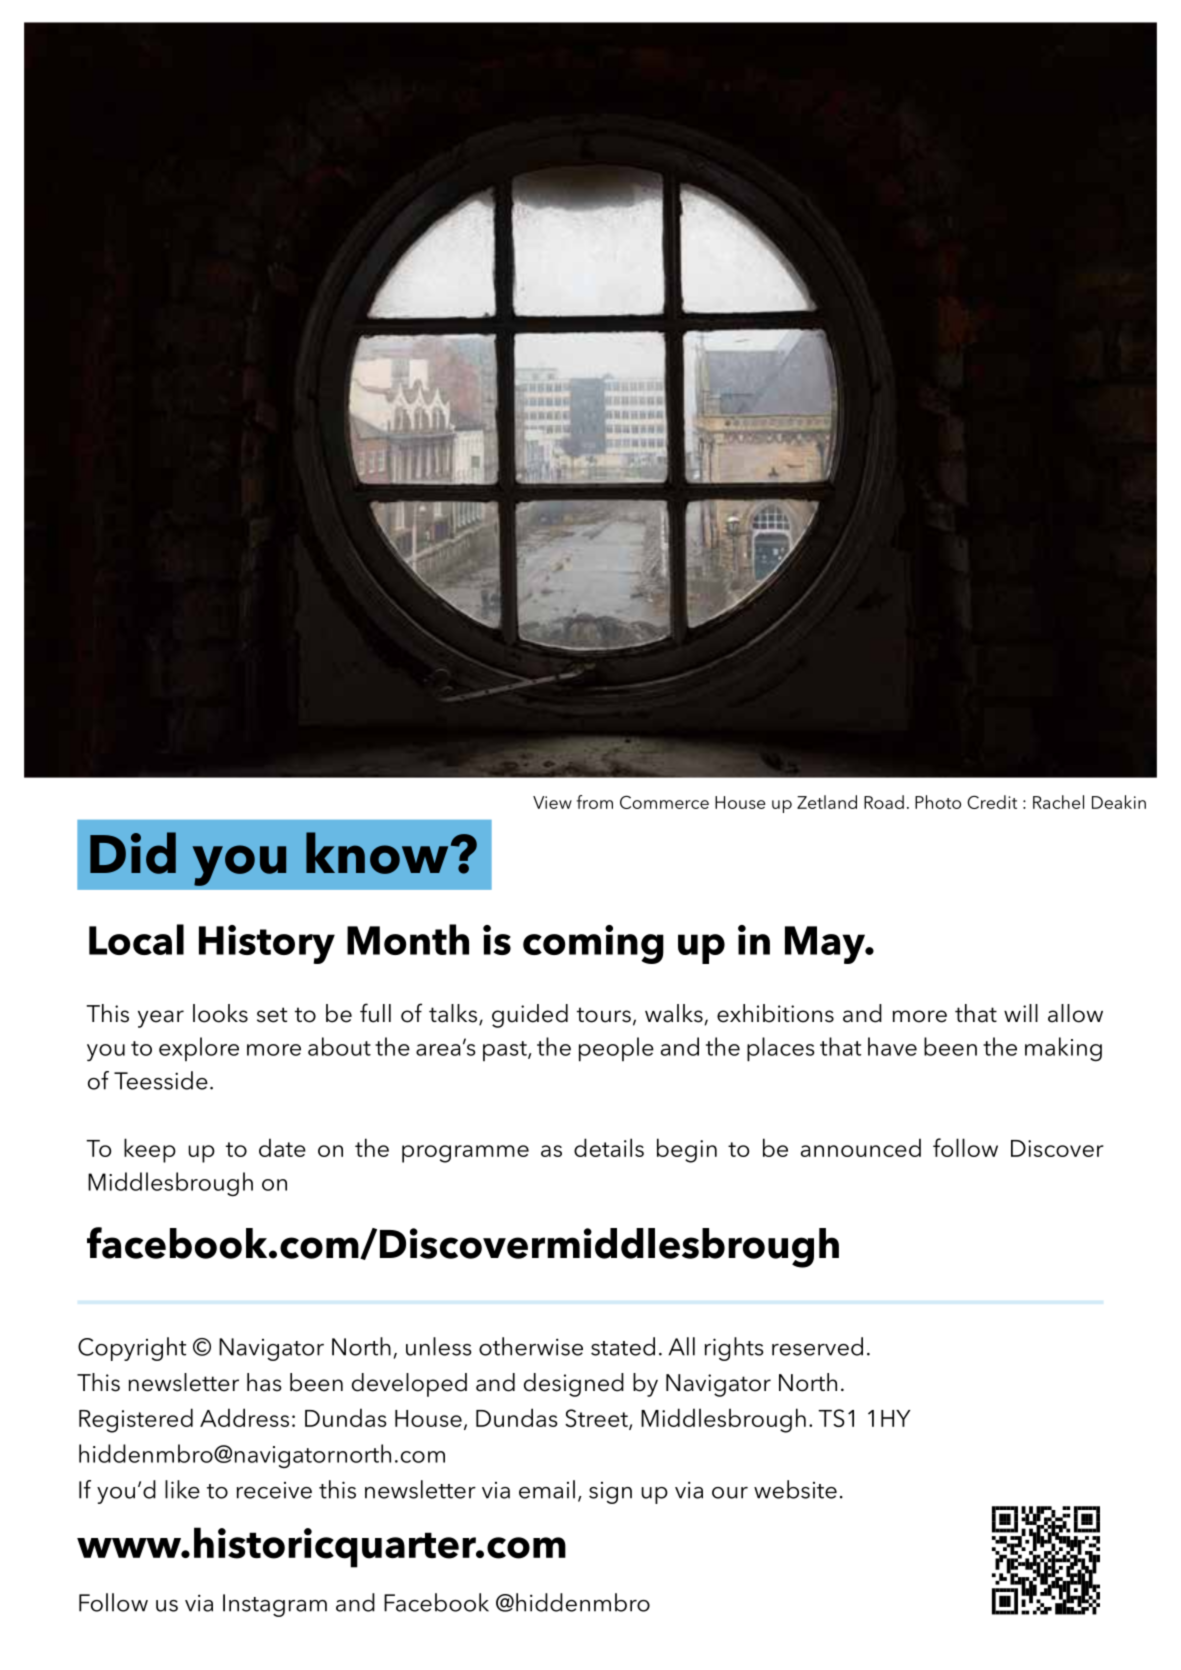 This screenshot has height=1670, width=1181. Describe the element at coordinates (992, 802) in the screenshot. I see `Credit` at that location.
